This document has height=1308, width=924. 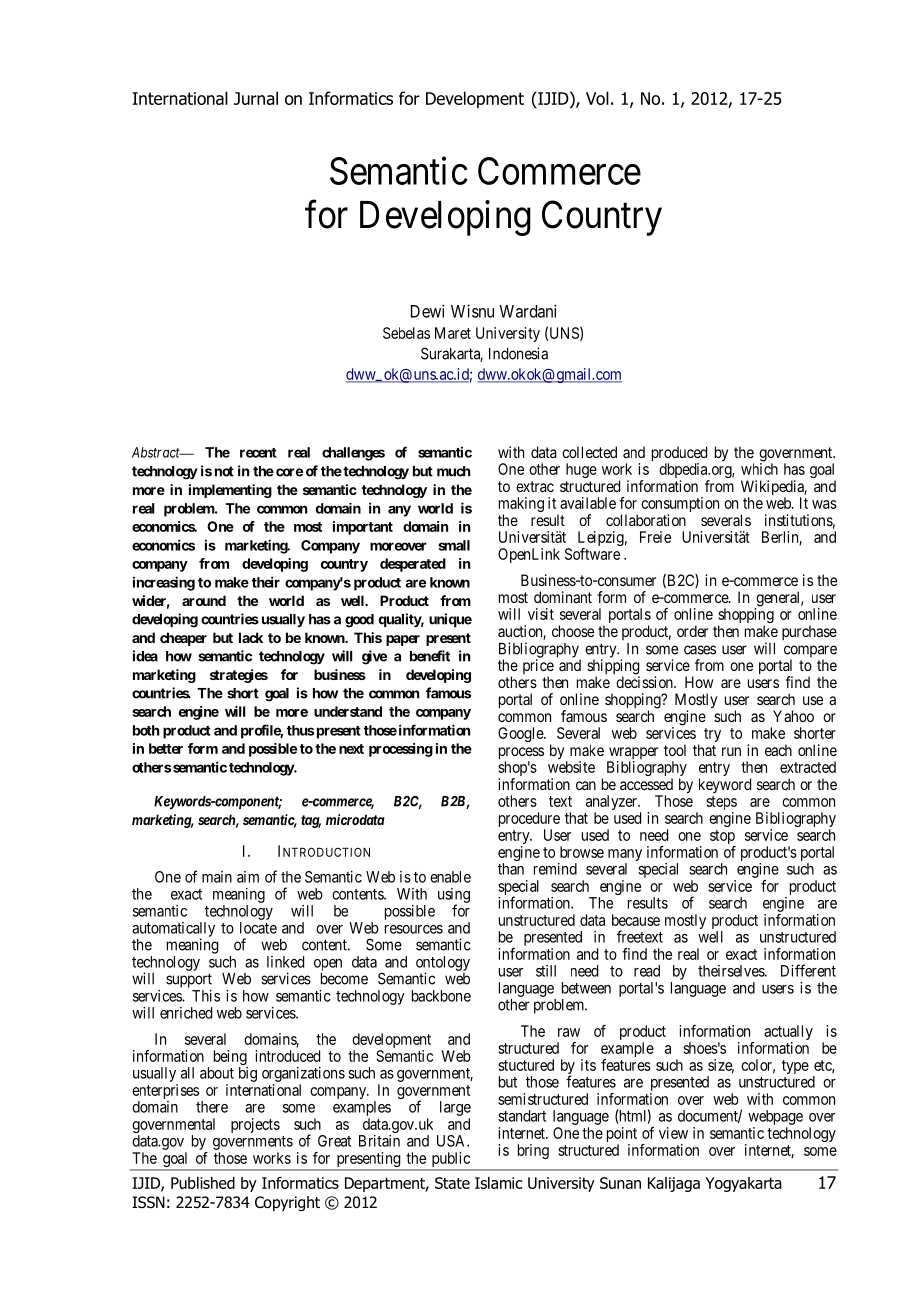 What do you see at coordinates (722, 837) in the document?
I see `stop` at bounding box center [722, 837].
